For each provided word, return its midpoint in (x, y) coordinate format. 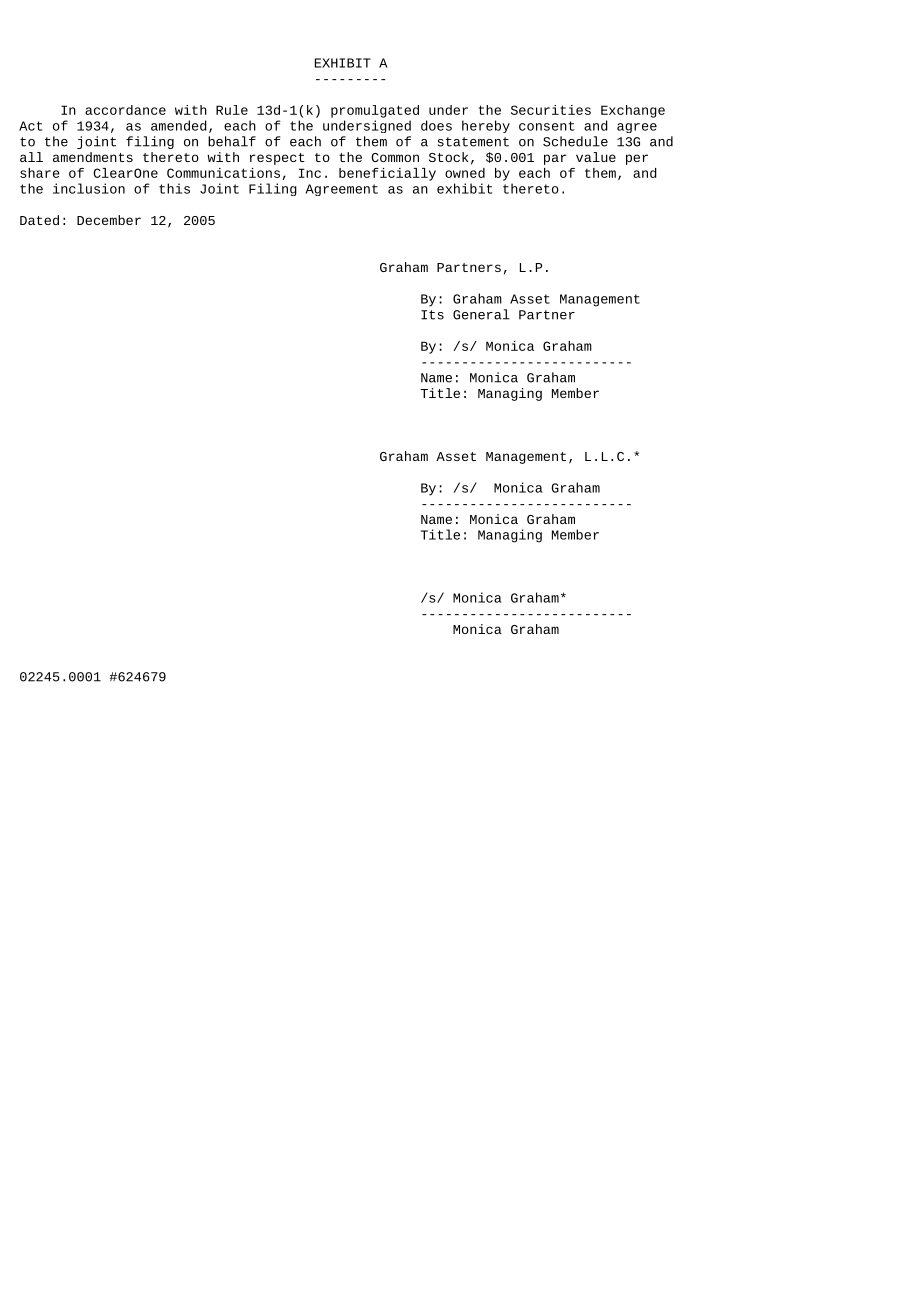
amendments (93, 157)
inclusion (89, 188)
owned (465, 173)
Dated (39, 220)
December (109, 220)
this (174, 188)
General (481, 314)
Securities (551, 110)
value (596, 157)
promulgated (375, 111)
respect (277, 159)
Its (432, 315)
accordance (125, 110)
